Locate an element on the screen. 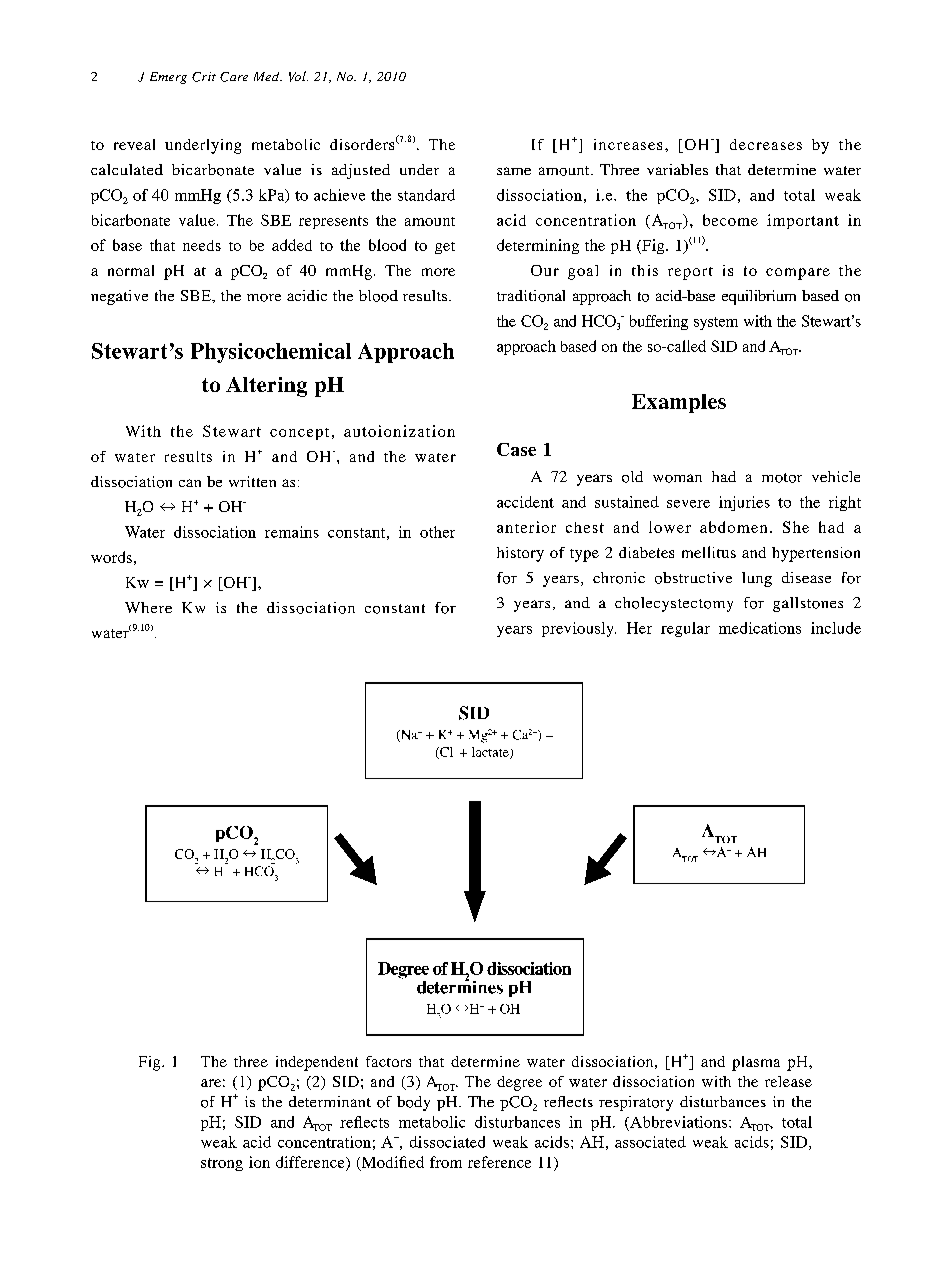 The height and width of the screenshot is (1270, 952). same is located at coordinates (514, 171).
